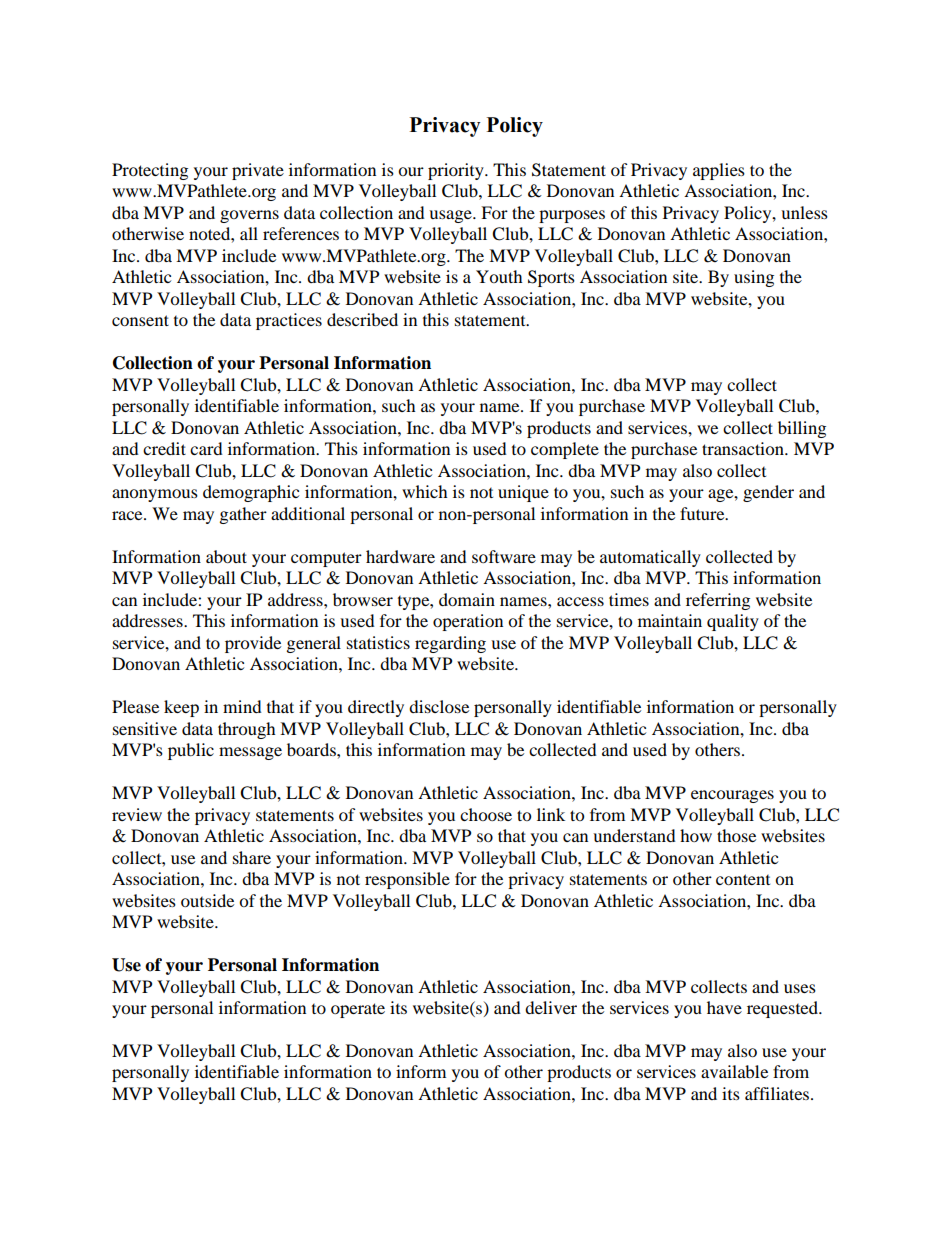  What do you see at coordinates (732, 796) in the image?
I see `encourages` at bounding box center [732, 796].
